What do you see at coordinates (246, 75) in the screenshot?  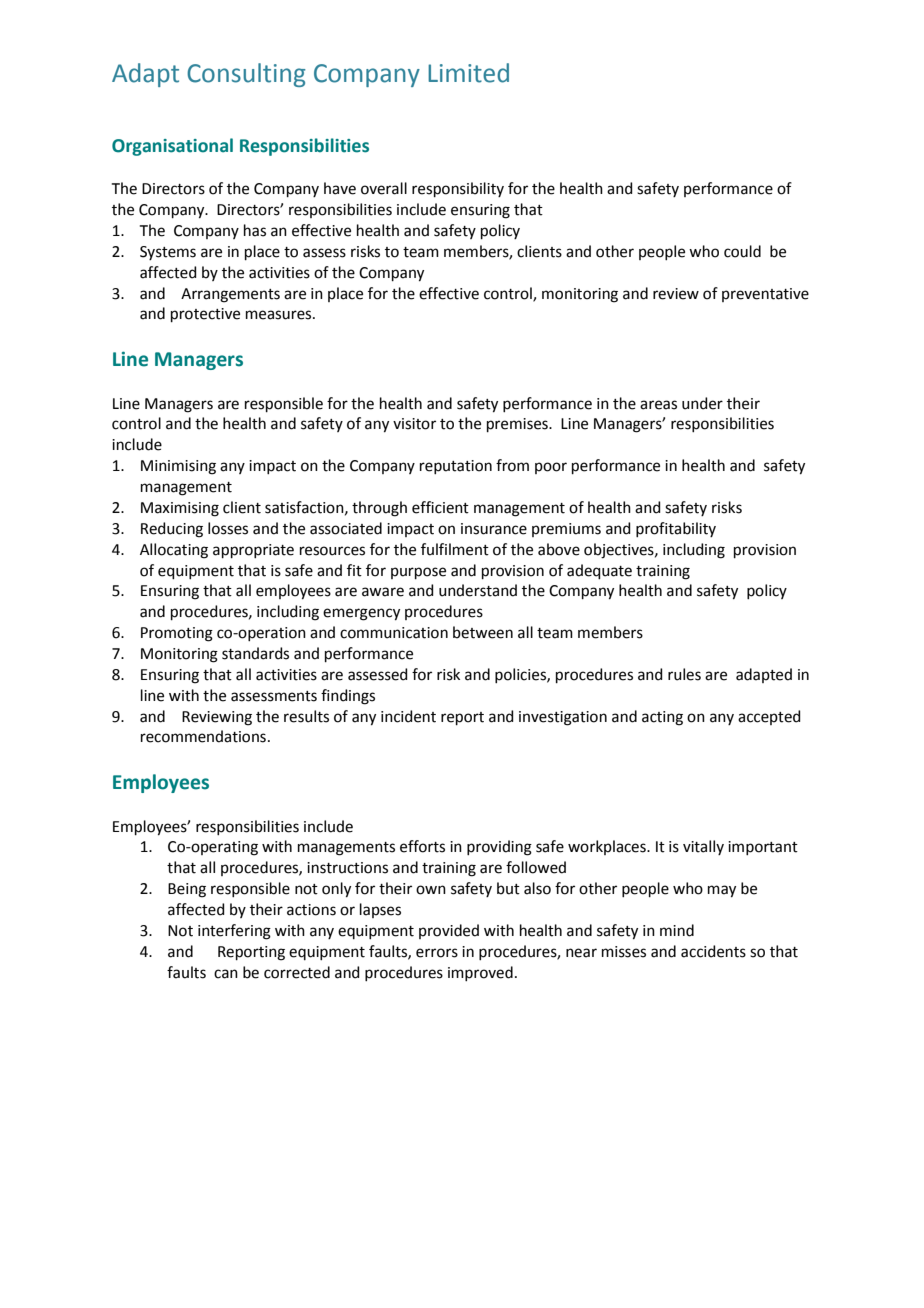 I see `Consulting` at bounding box center [246, 75].
